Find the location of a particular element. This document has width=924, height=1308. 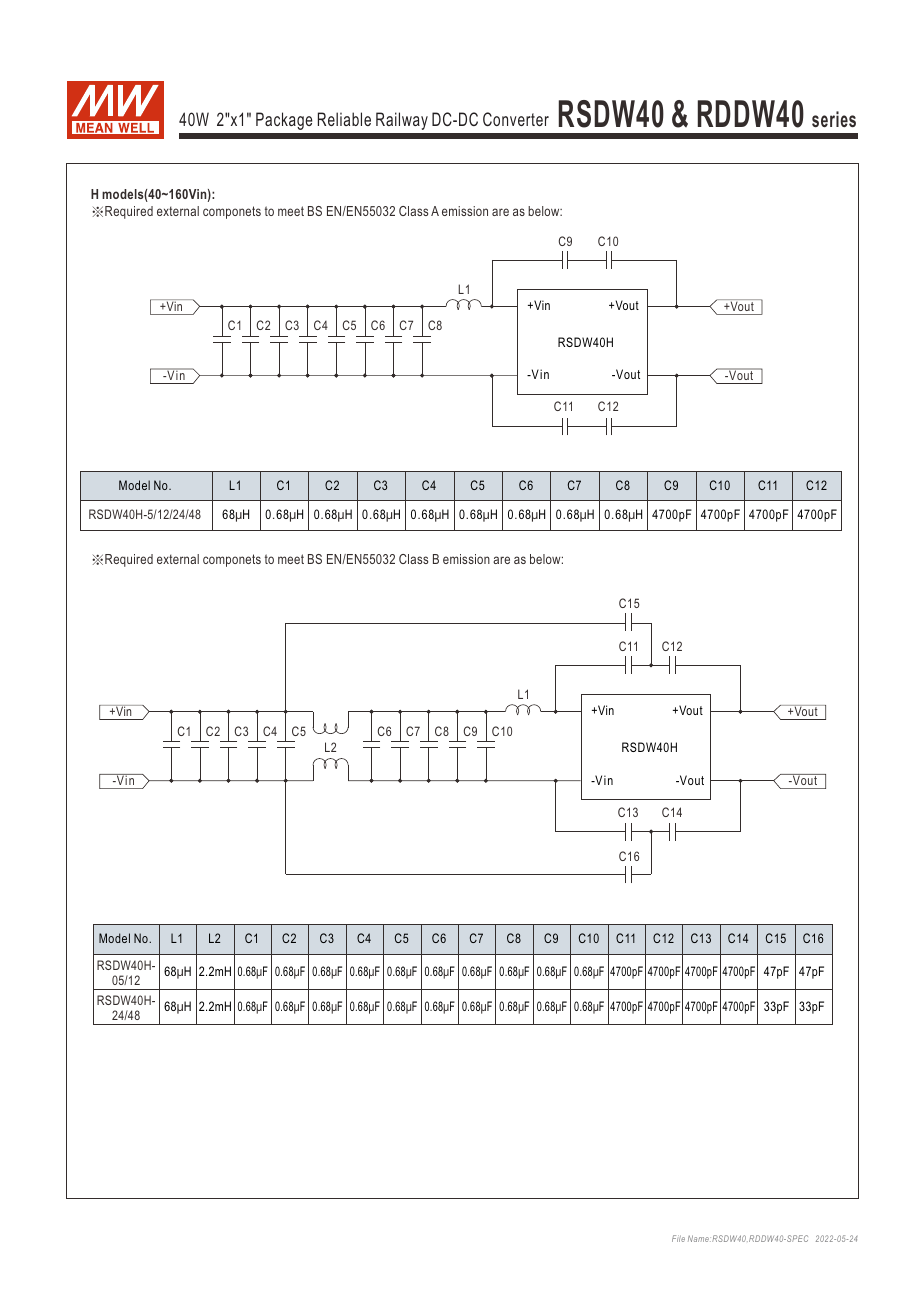

Reliable is located at coordinates (344, 119).
